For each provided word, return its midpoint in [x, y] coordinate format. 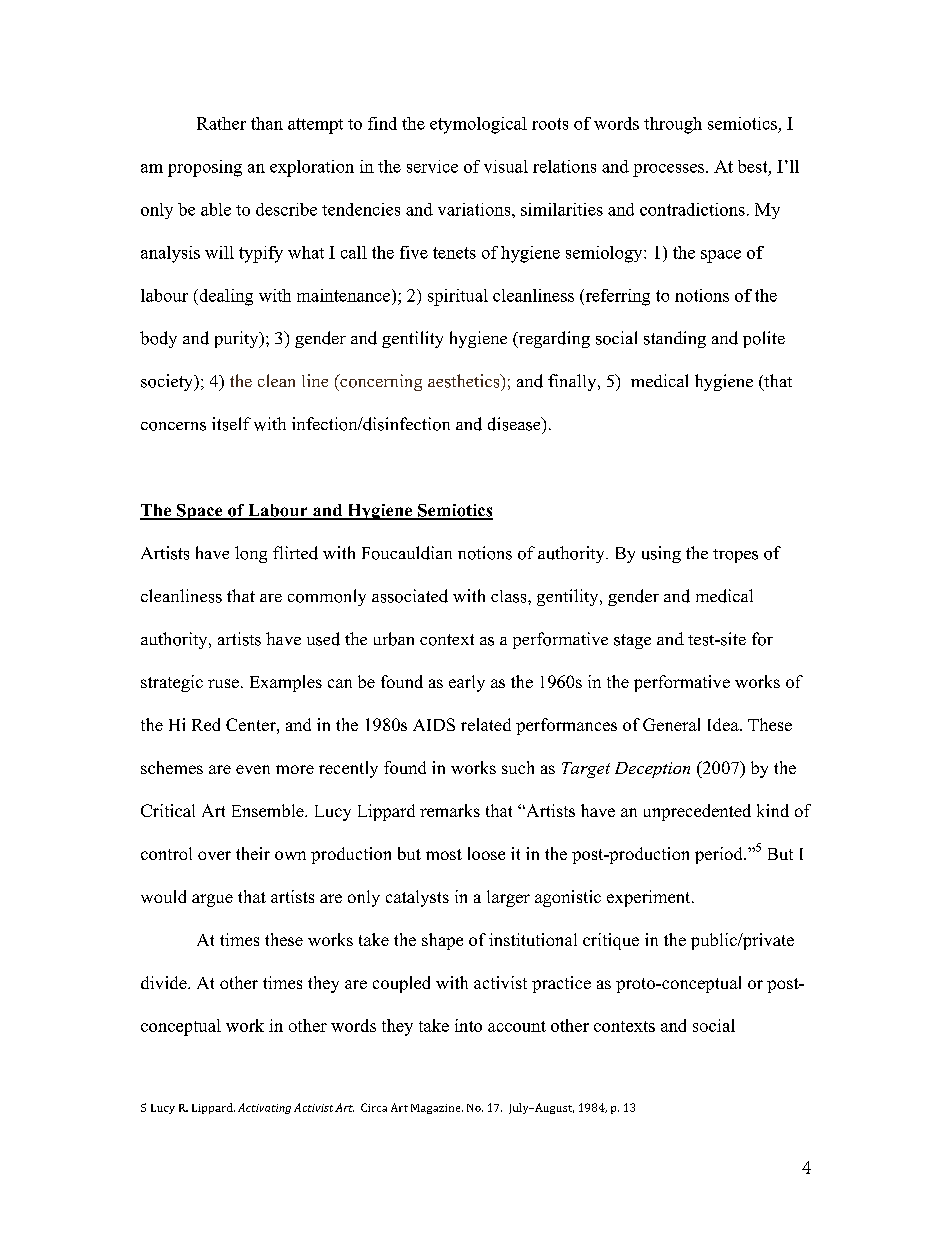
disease [515, 424]
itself [231, 424]
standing [675, 339]
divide [165, 982]
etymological [478, 125]
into [468, 1025]
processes [670, 170]
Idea [724, 724]
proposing [205, 168]
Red [206, 724]
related [486, 724]
